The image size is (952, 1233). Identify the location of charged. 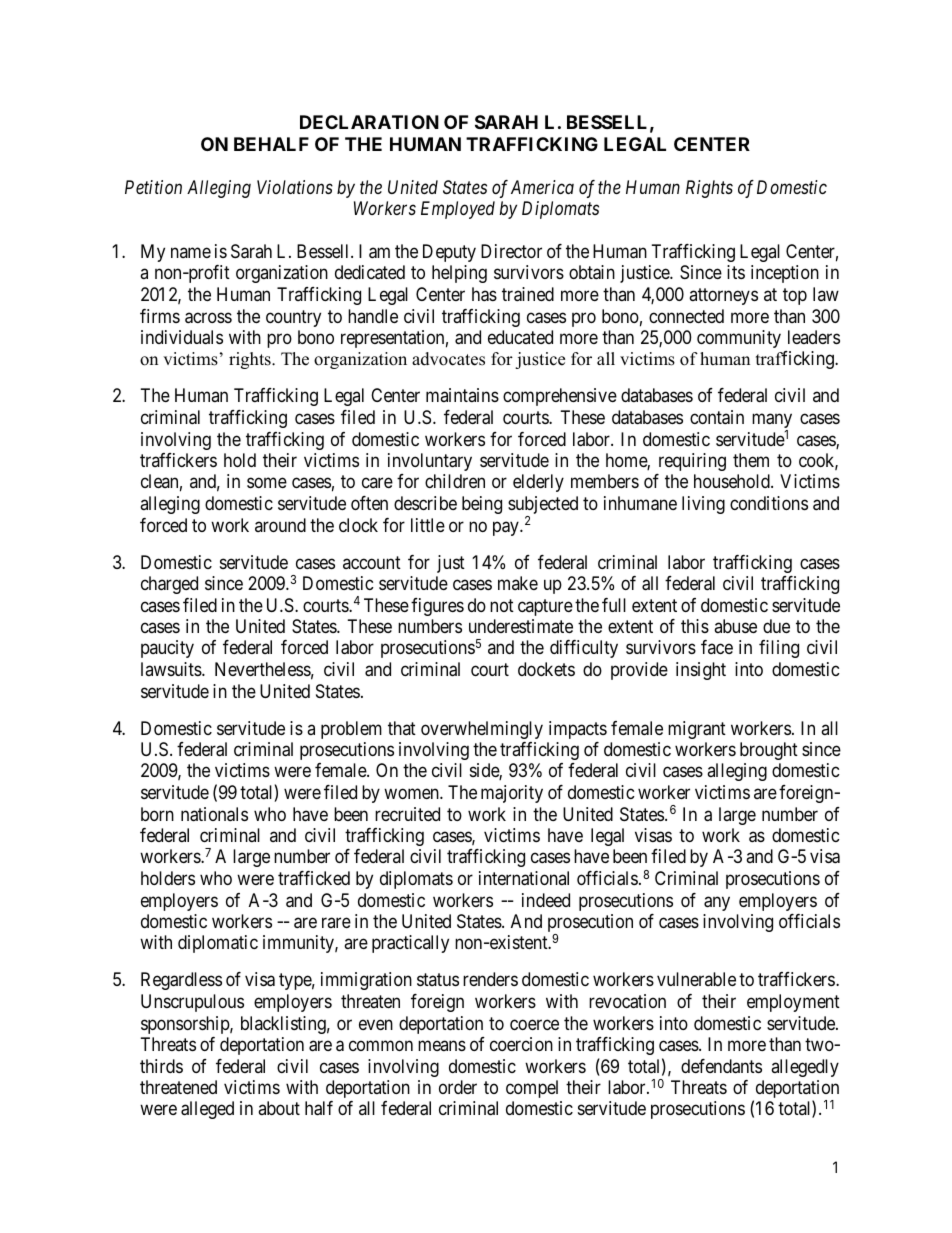
(169, 585).
